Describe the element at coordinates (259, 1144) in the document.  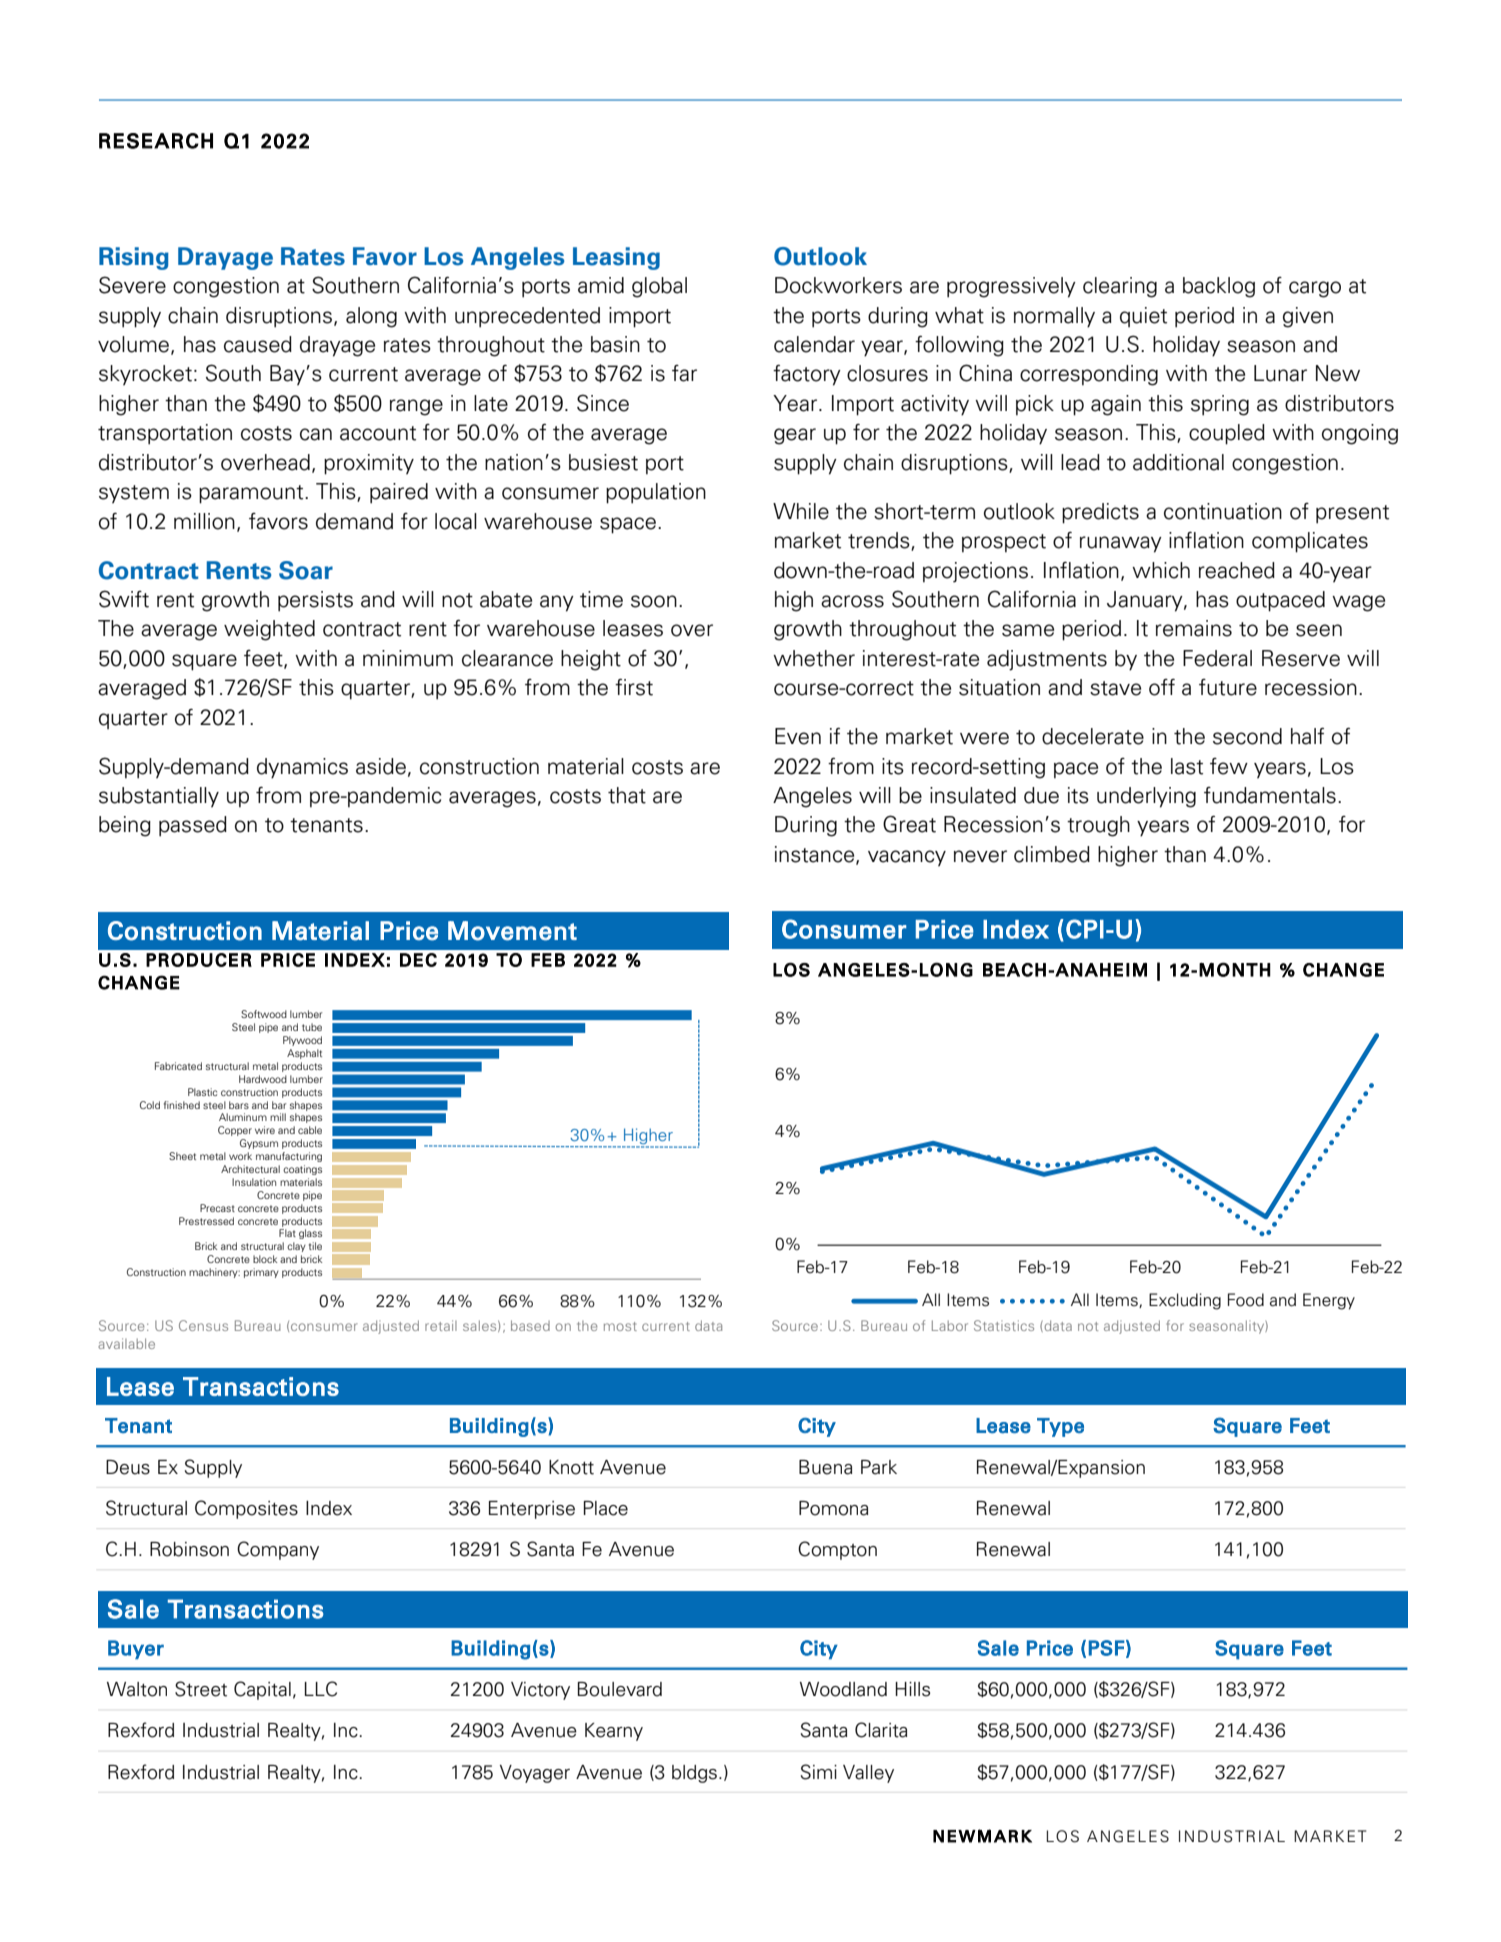
I see `Gypsum` at that location.
